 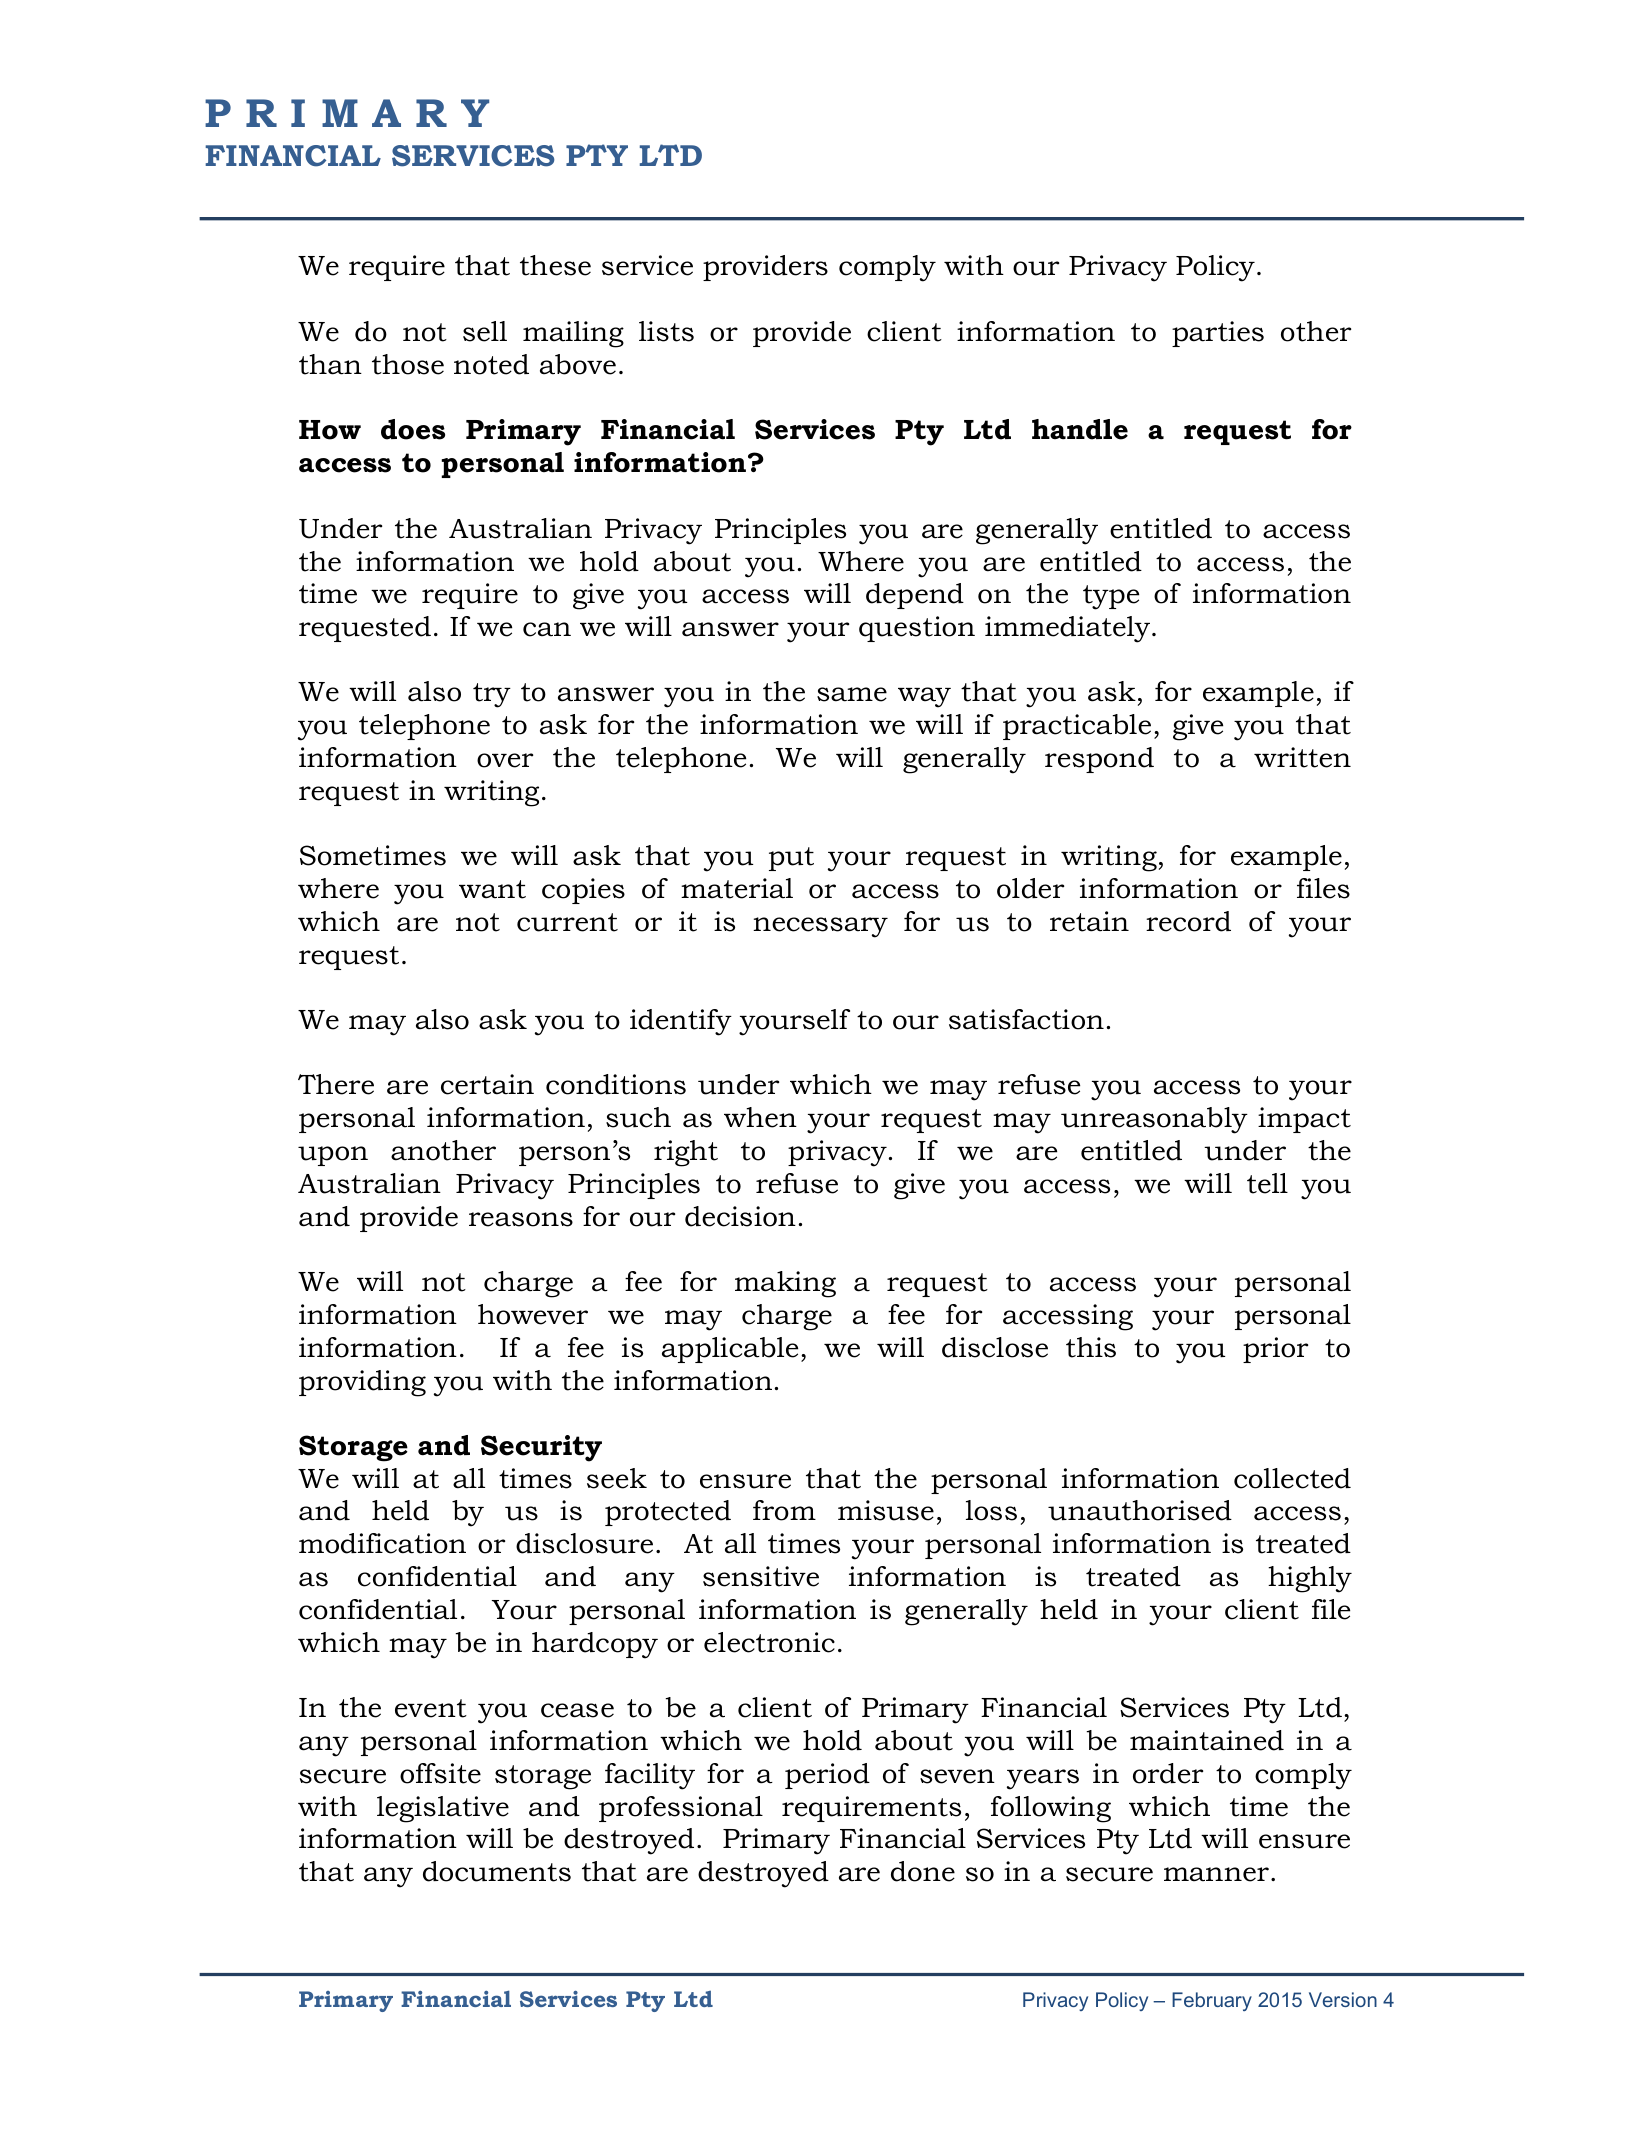 What do you see at coordinates (497, 1871) in the page?
I see `documents` at bounding box center [497, 1871].
